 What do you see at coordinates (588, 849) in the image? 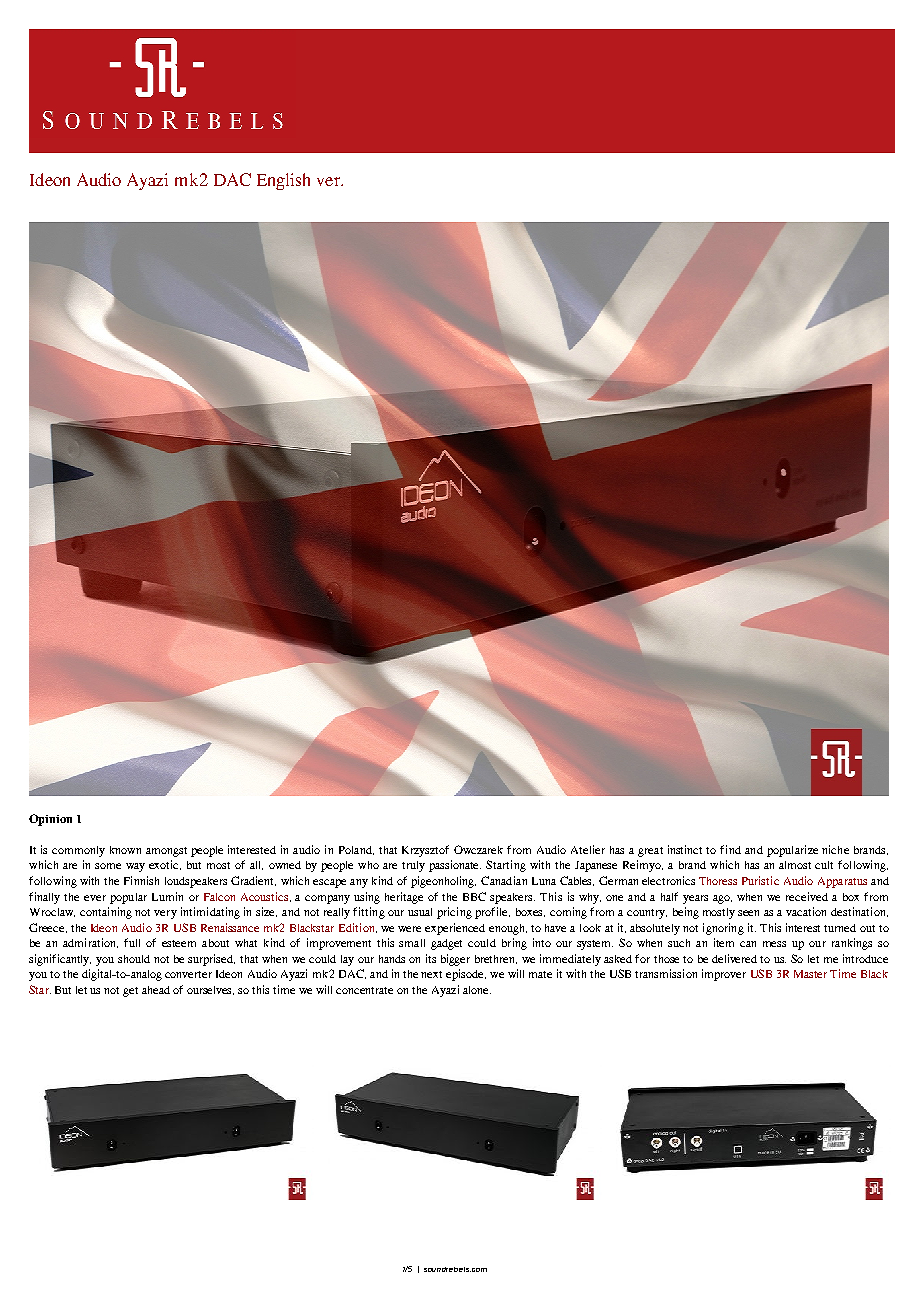
I see `Atelier` at bounding box center [588, 849].
